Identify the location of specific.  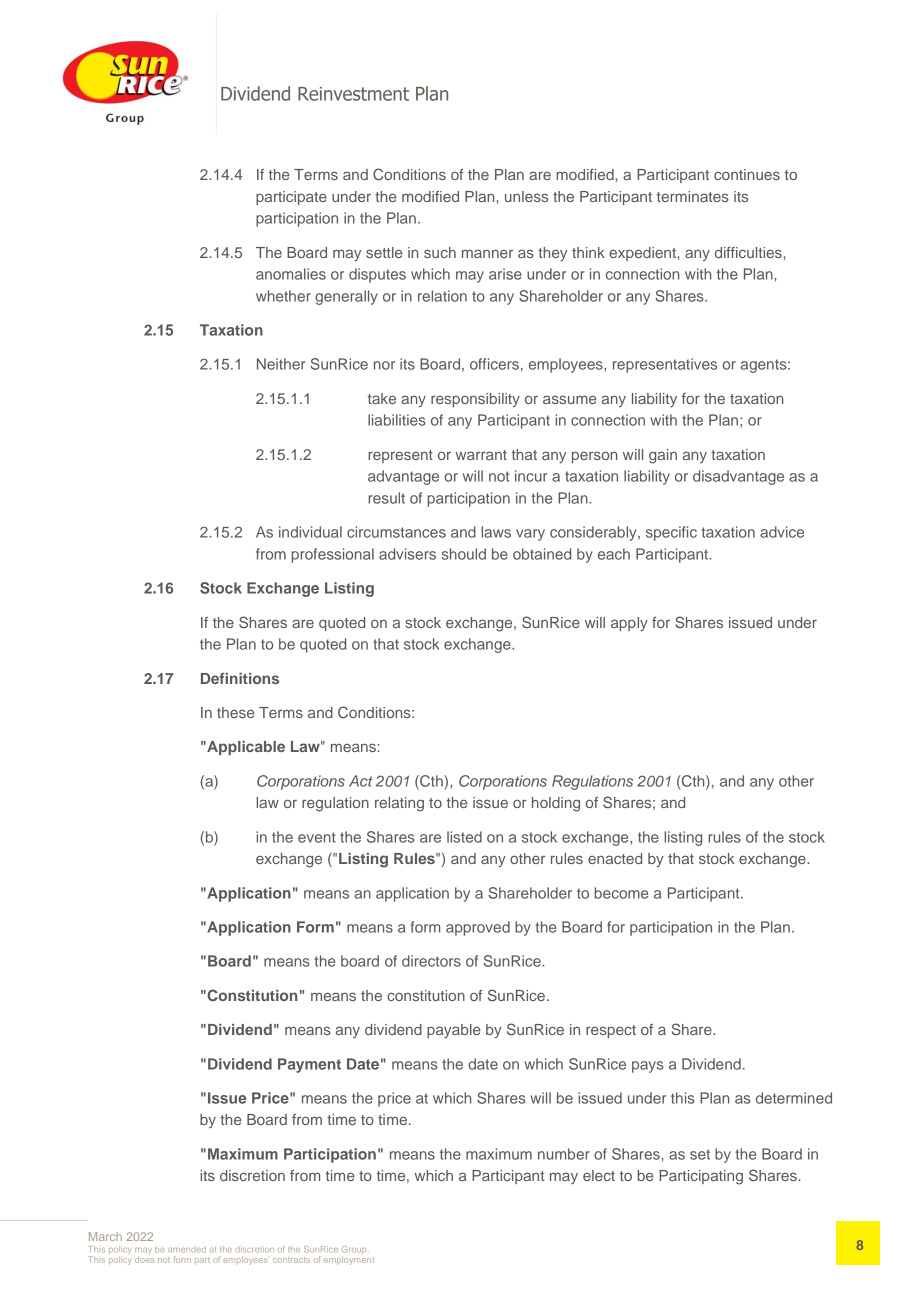
(671, 533).
